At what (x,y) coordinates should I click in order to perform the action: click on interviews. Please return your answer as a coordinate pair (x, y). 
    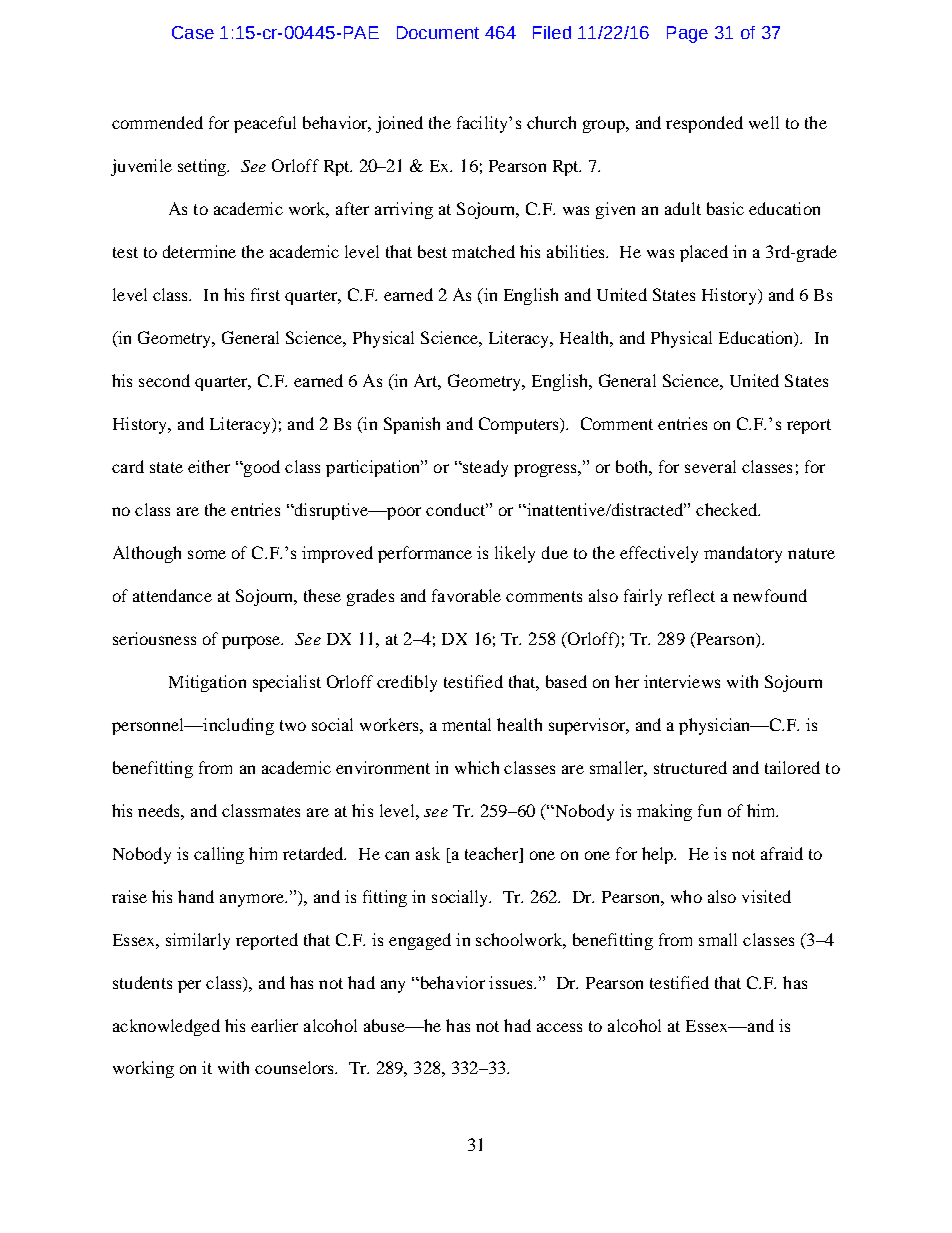
    Looking at the image, I should click on (682, 681).
